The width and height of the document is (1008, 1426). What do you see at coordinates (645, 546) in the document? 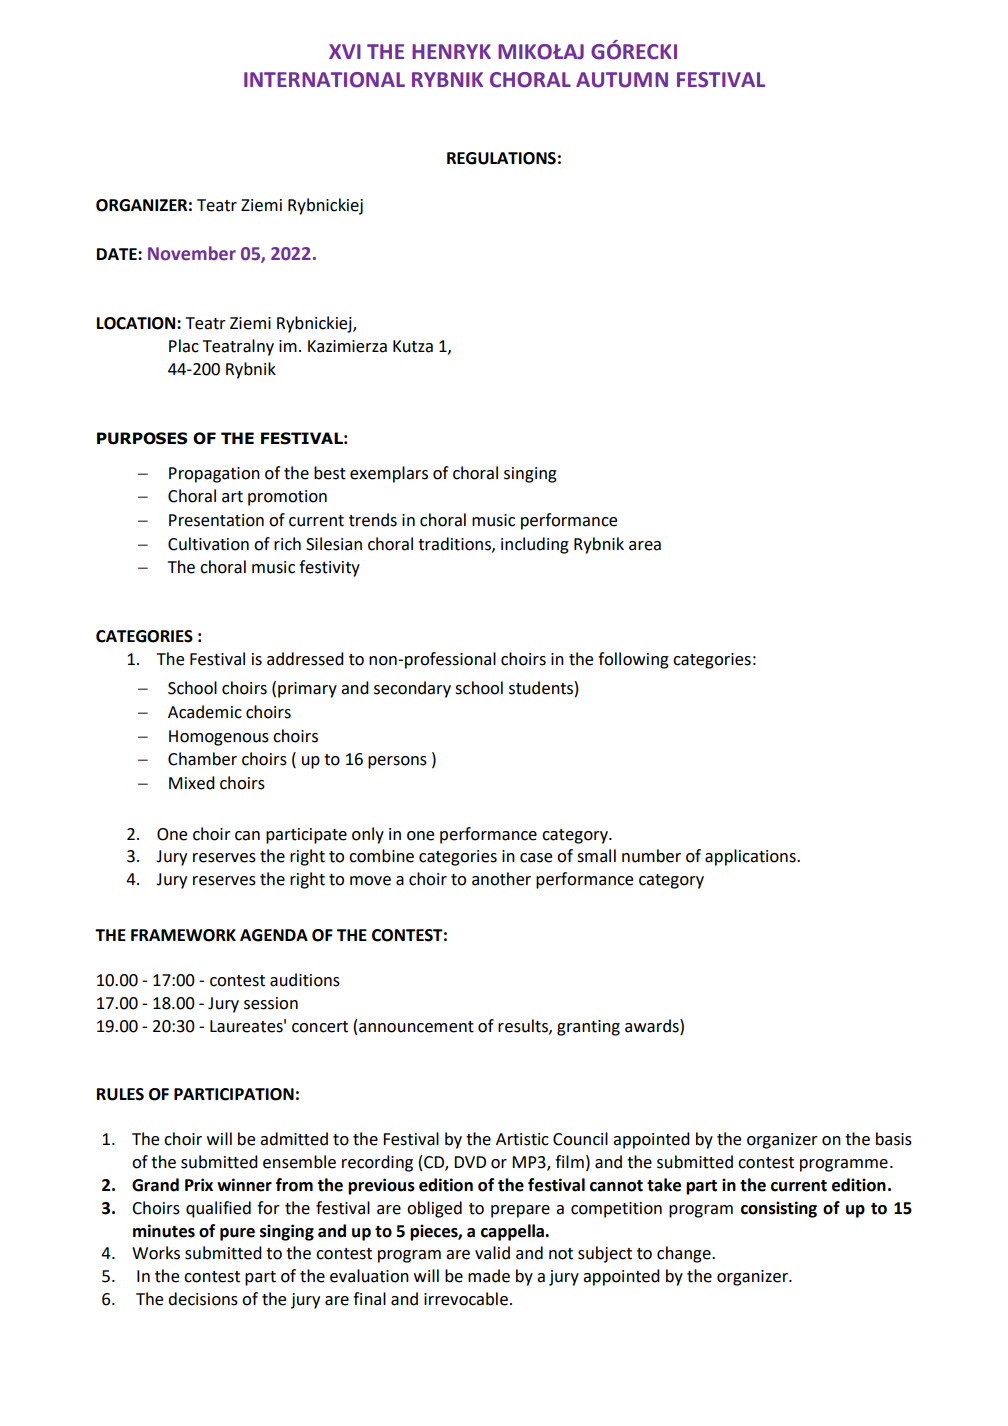
I see `area` at bounding box center [645, 546].
